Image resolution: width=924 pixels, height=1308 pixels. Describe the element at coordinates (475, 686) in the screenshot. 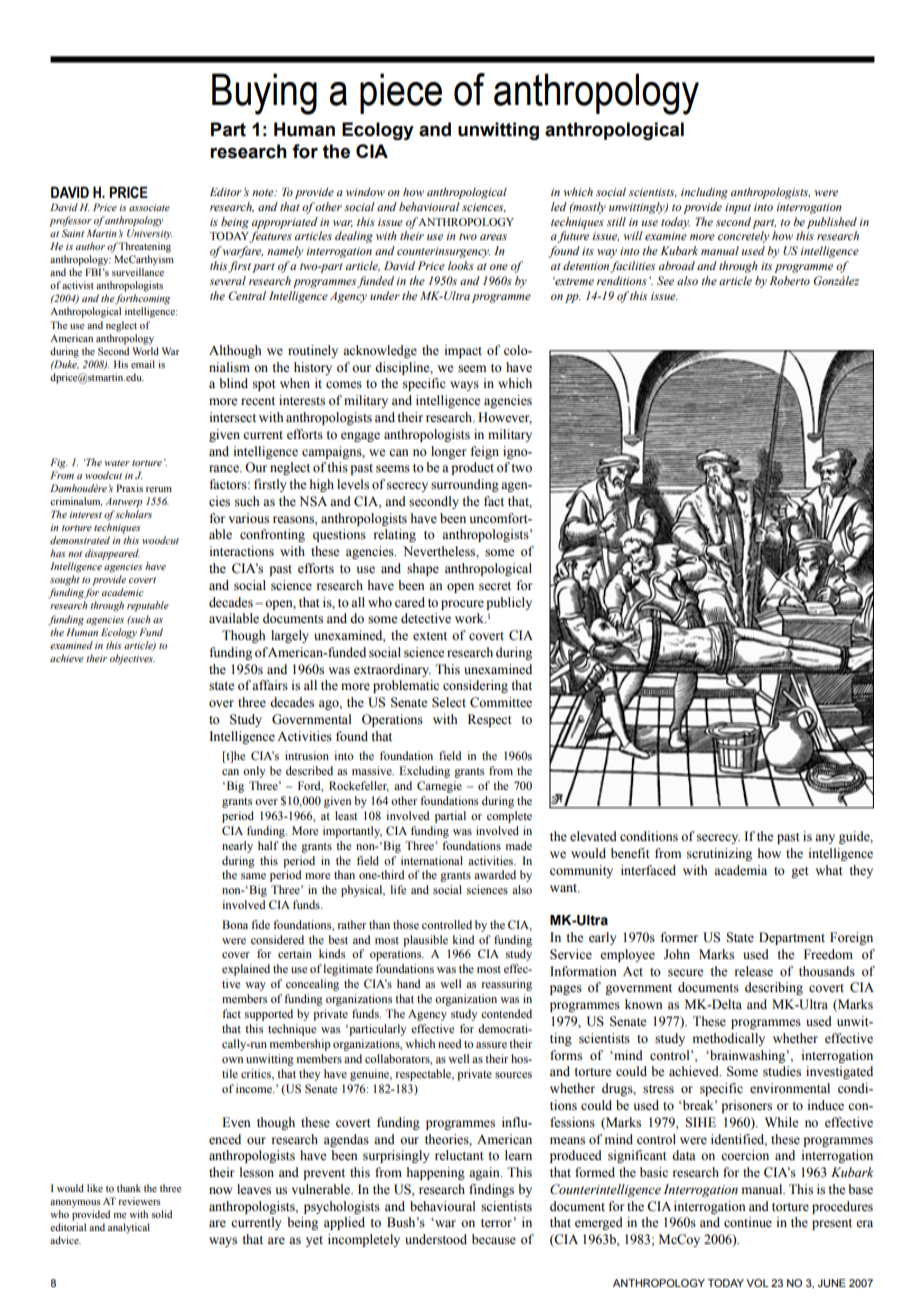

I see `considering` at that location.
